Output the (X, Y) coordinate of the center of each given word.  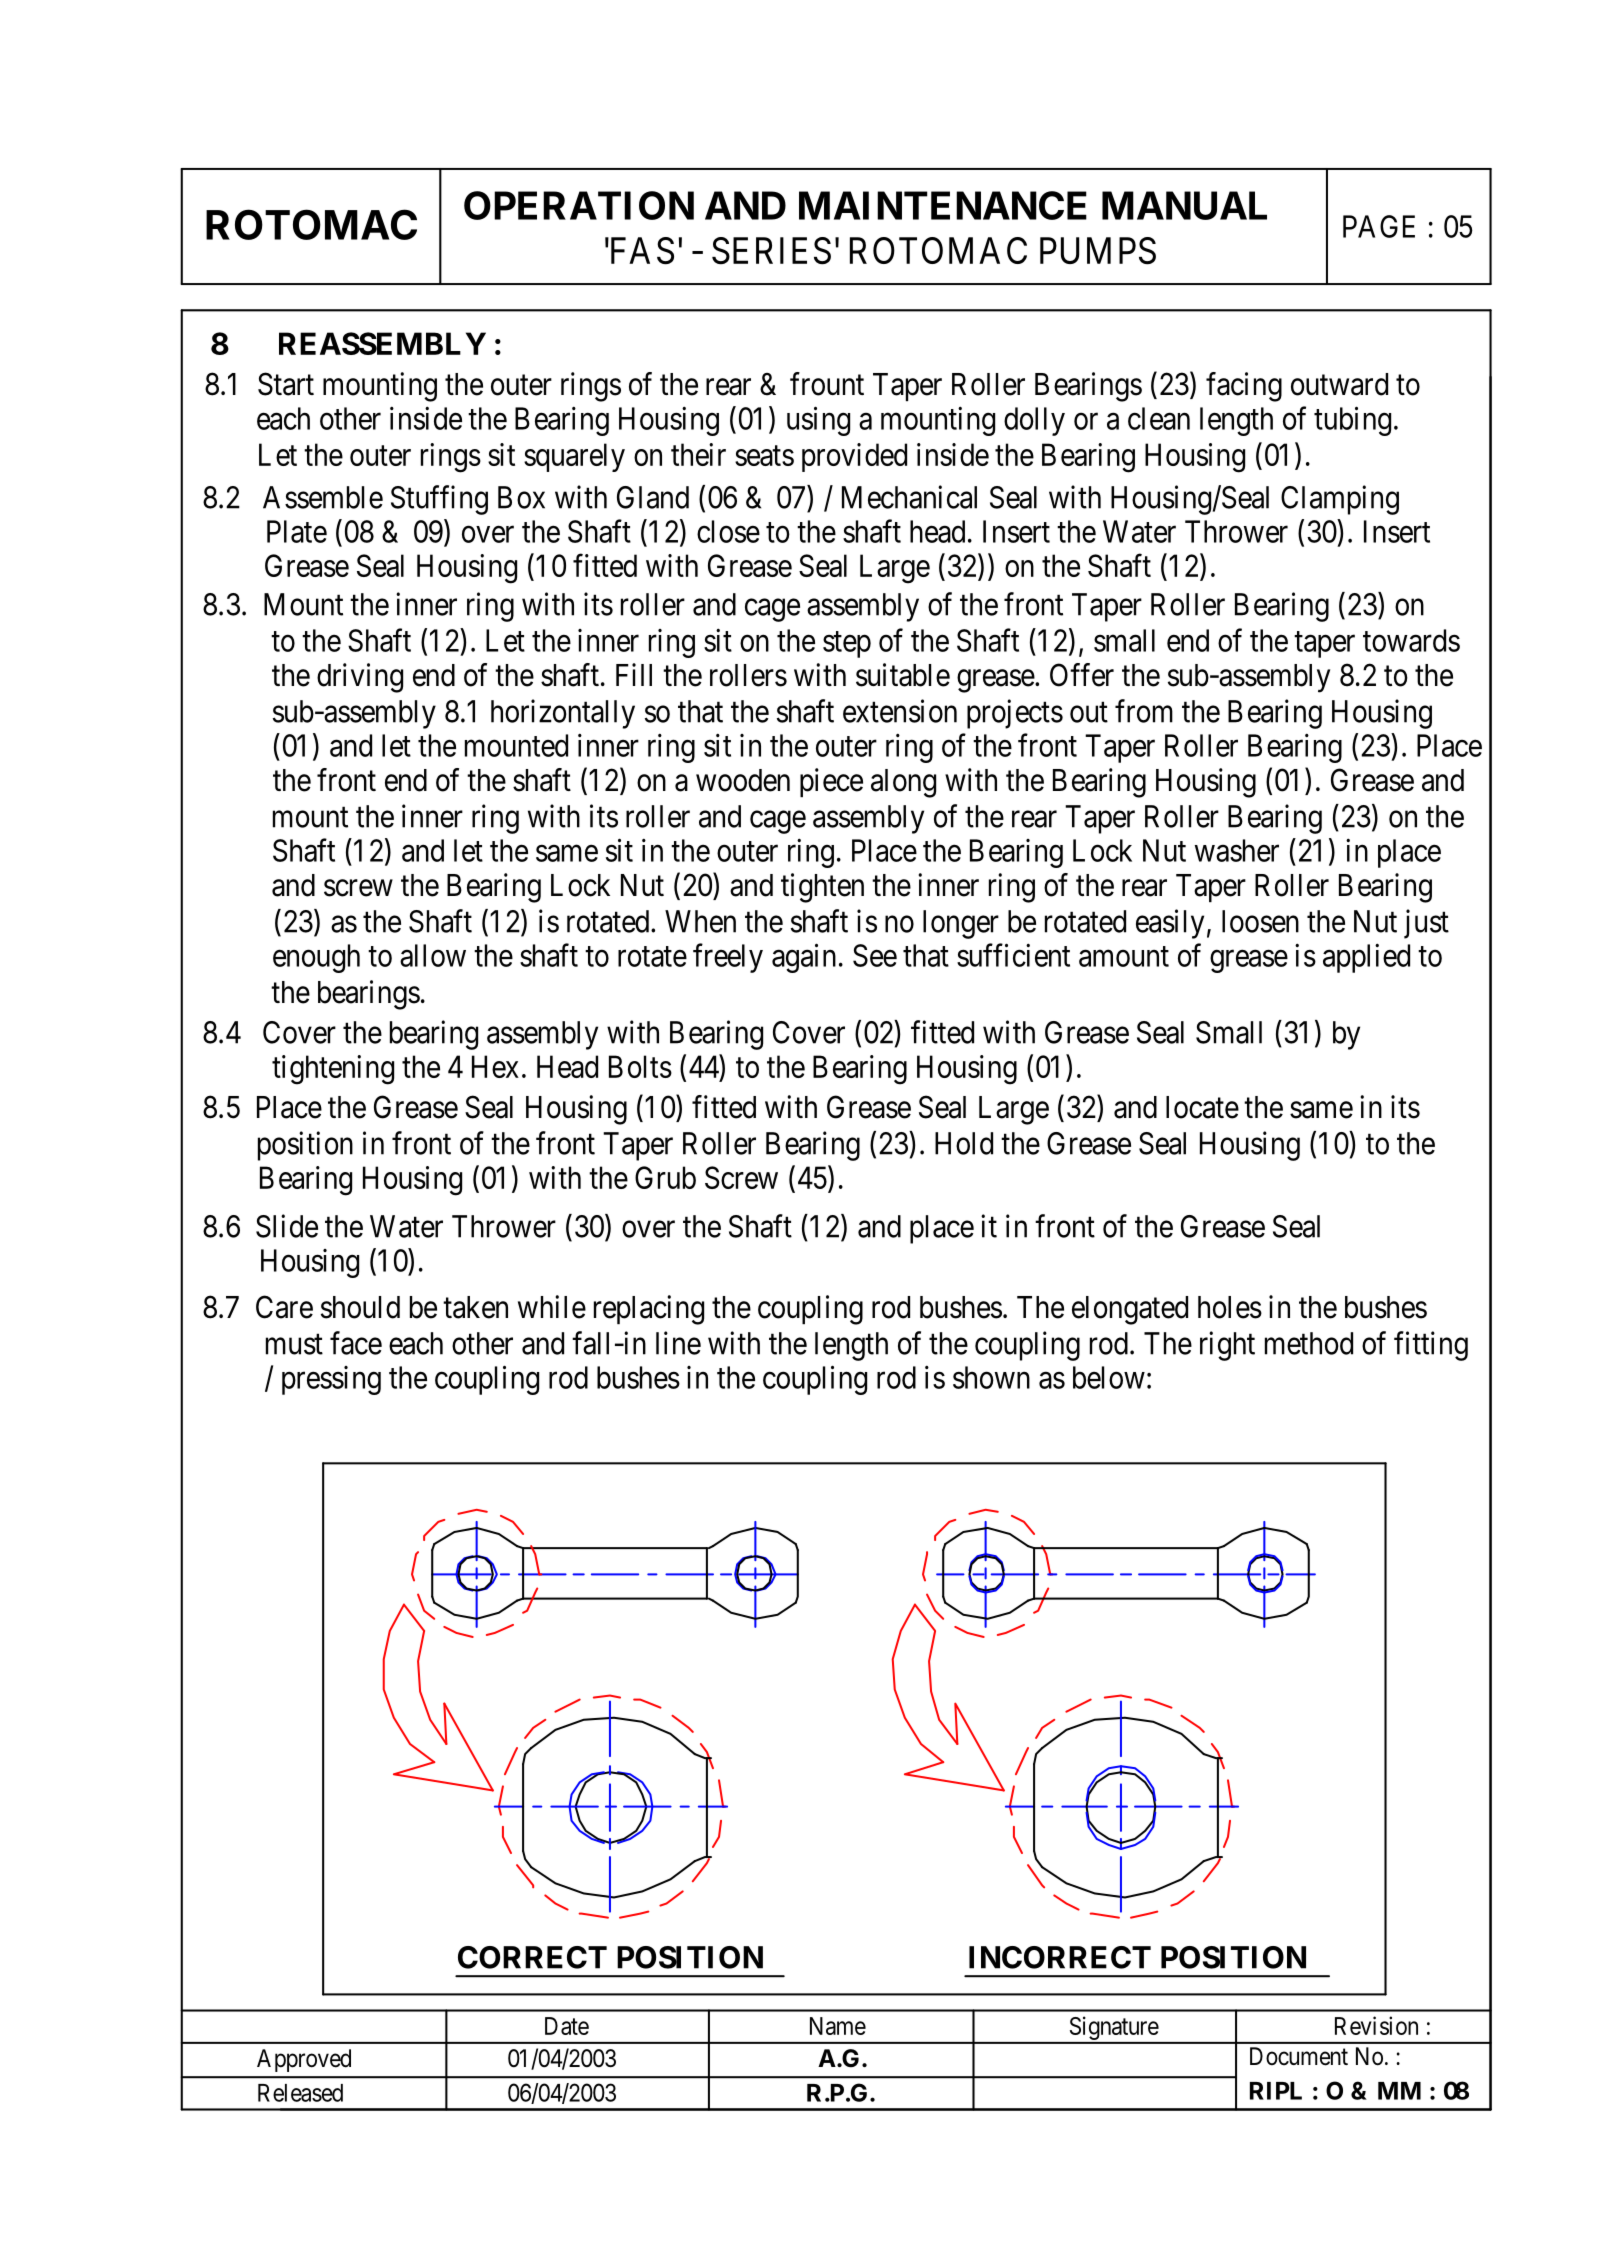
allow (433, 955)
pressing (331, 1380)
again (804, 958)
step (847, 645)
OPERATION (579, 205)
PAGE (1379, 226)
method (1309, 1343)
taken (475, 1307)
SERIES (771, 251)
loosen (1260, 921)
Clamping (1340, 500)
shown (991, 1377)
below (1109, 1377)
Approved (304, 2060)
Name (838, 2026)
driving (360, 678)
